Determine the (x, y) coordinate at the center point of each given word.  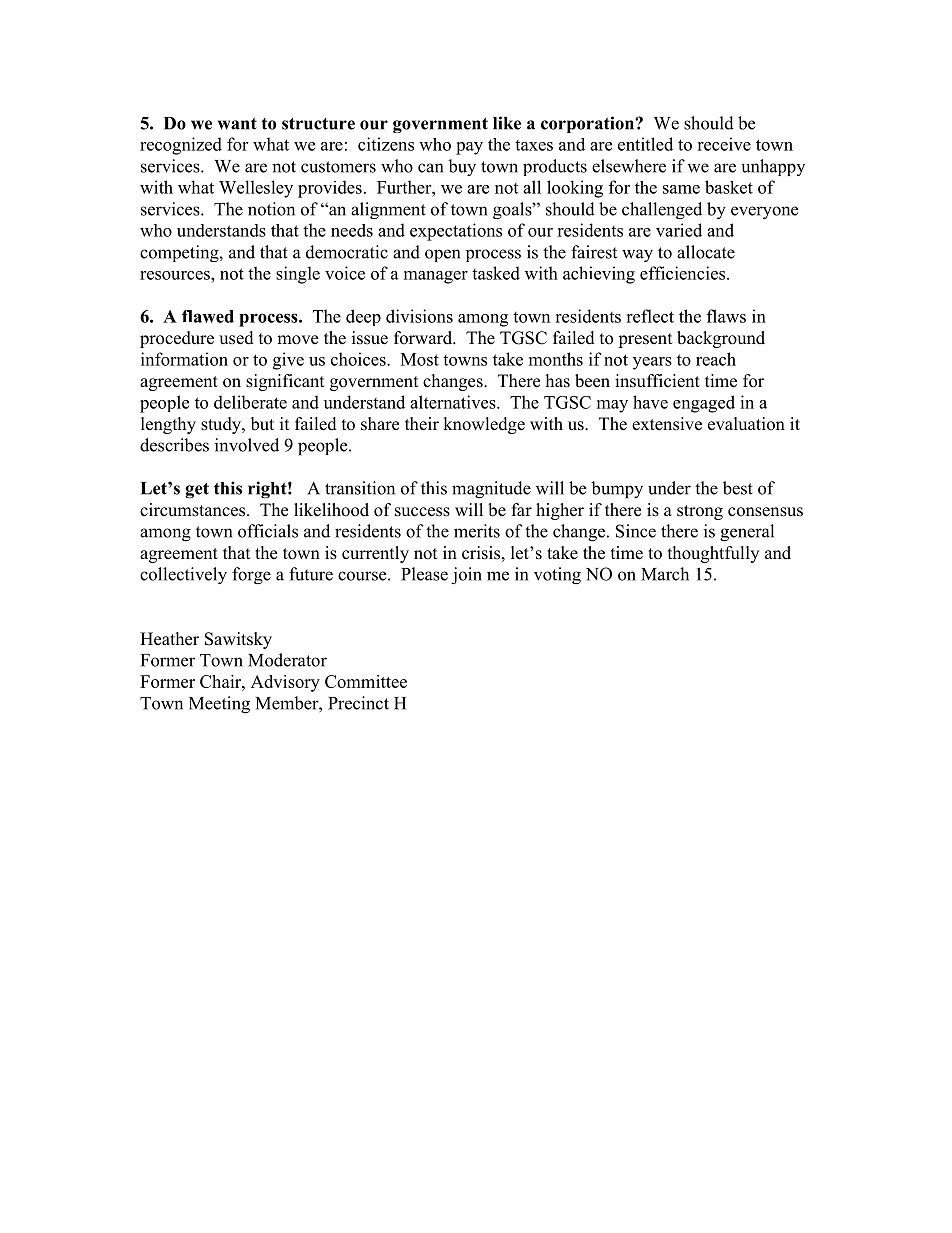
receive (724, 144)
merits (477, 531)
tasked (496, 273)
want (237, 124)
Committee (366, 681)
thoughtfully (713, 554)
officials (268, 531)
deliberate (250, 402)
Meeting (219, 705)
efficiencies (684, 273)
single (298, 275)
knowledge (484, 425)
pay (469, 148)
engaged (704, 404)
